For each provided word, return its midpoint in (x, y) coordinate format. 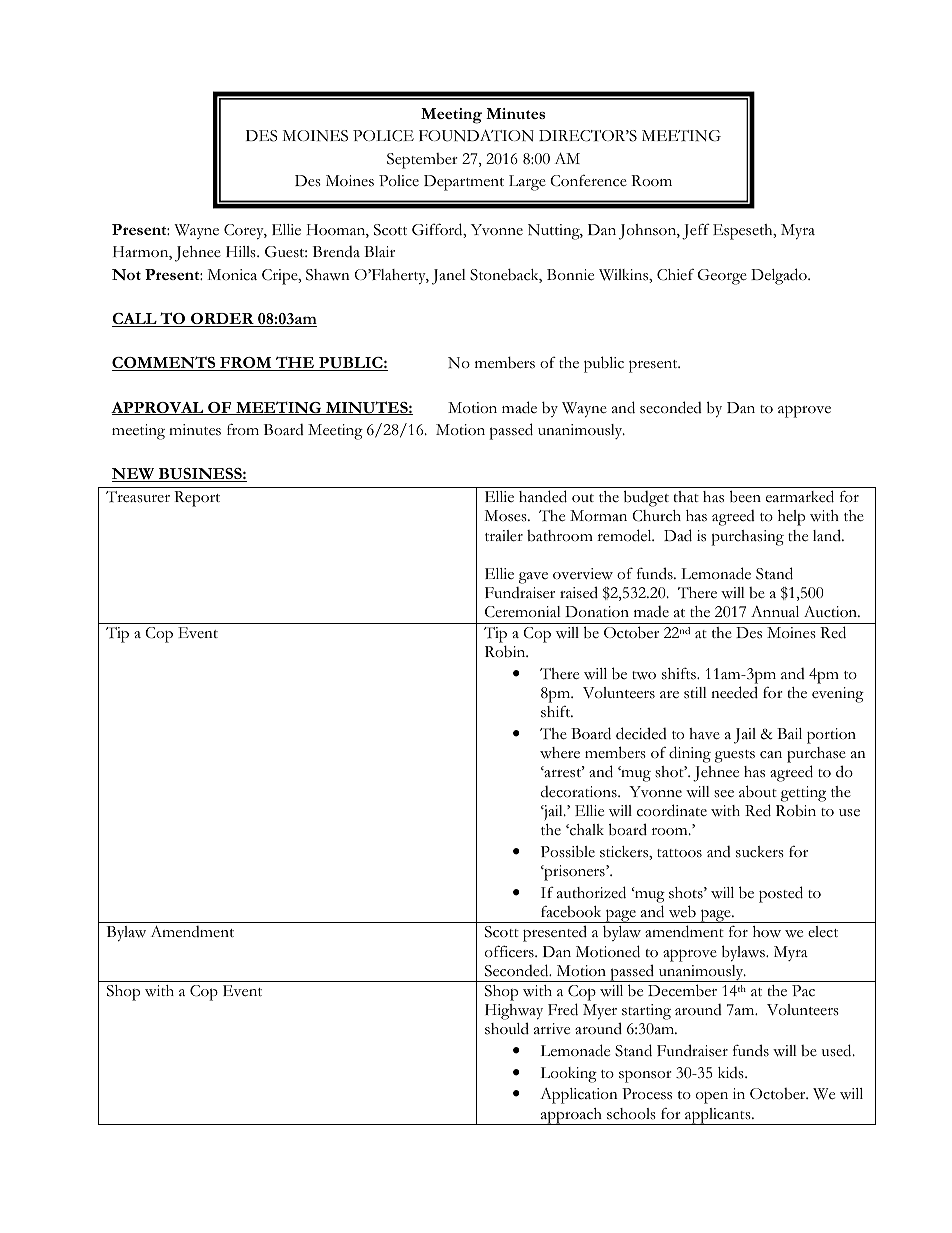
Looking (569, 1075)
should (507, 1028)
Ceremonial (523, 612)
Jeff (696, 231)
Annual (775, 611)
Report (197, 499)
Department (464, 183)
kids (732, 1073)
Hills (242, 252)
